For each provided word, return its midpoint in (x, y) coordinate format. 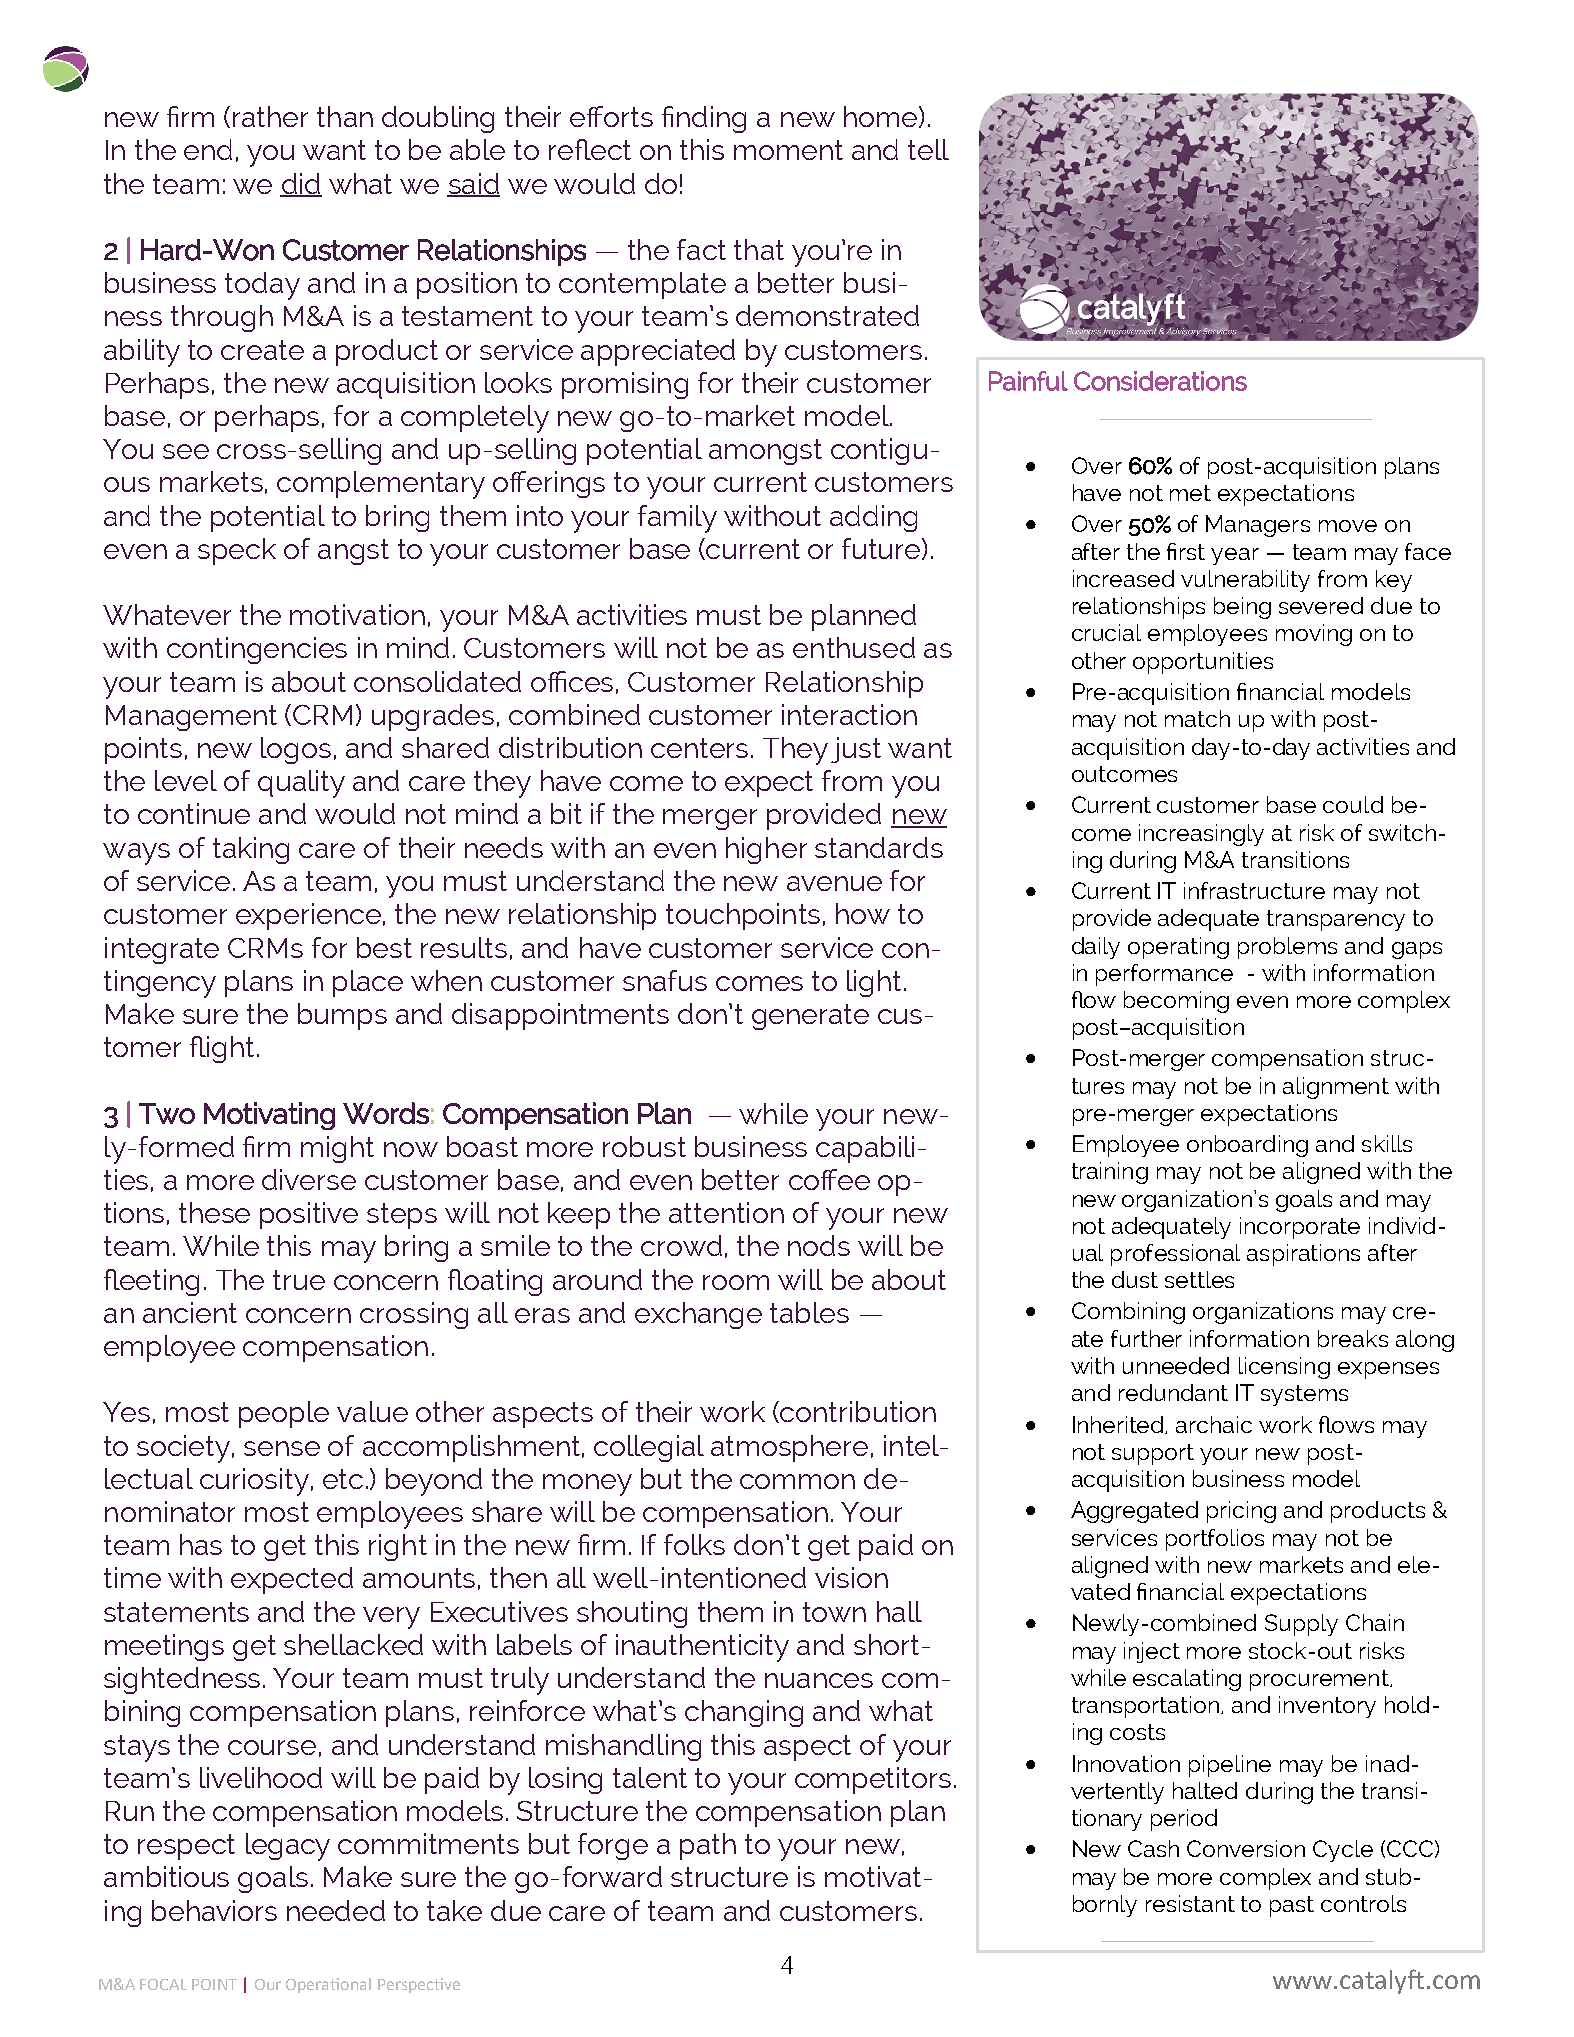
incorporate (1300, 1228)
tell (928, 149)
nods (819, 1245)
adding (873, 518)
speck (237, 551)
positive (309, 1215)
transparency (1336, 920)
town (834, 1612)
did (301, 184)
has (201, 1544)
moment (788, 150)
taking (251, 850)
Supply (1301, 1625)
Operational (328, 1985)
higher (766, 850)
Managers (1258, 526)
